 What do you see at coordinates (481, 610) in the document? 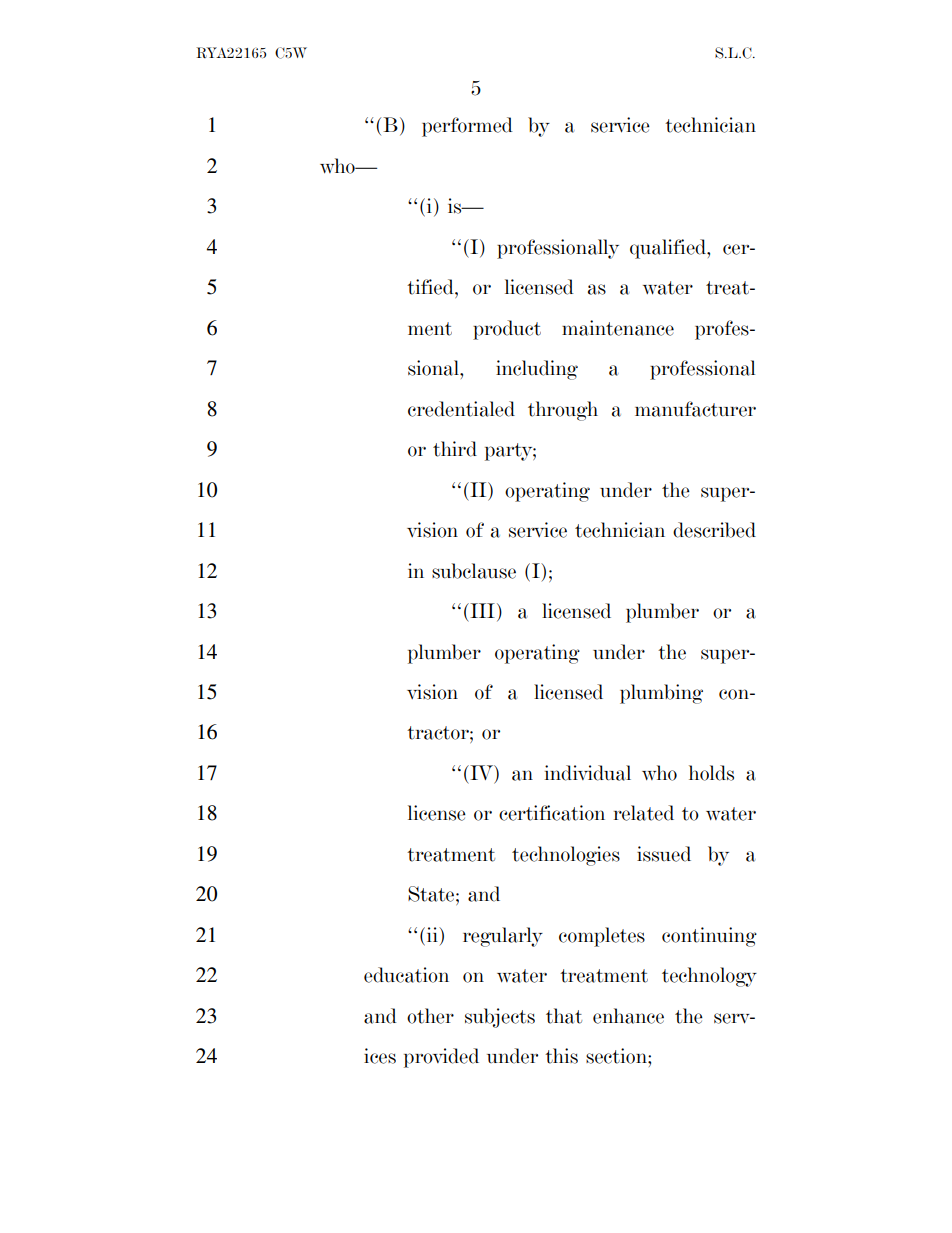
I see `III` at bounding box center [481, 610].
